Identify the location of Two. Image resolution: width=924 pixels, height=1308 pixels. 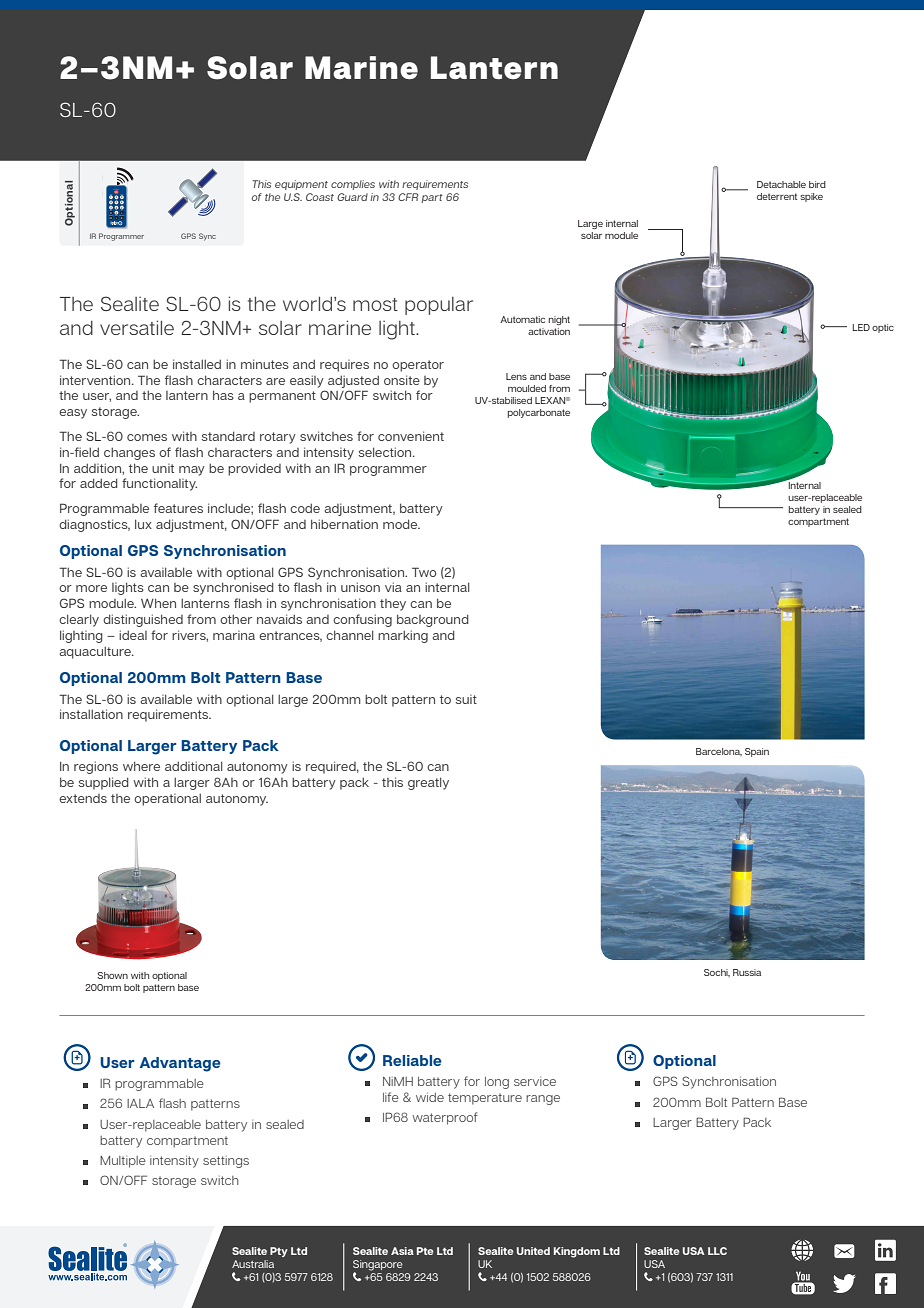
(424, 572).
